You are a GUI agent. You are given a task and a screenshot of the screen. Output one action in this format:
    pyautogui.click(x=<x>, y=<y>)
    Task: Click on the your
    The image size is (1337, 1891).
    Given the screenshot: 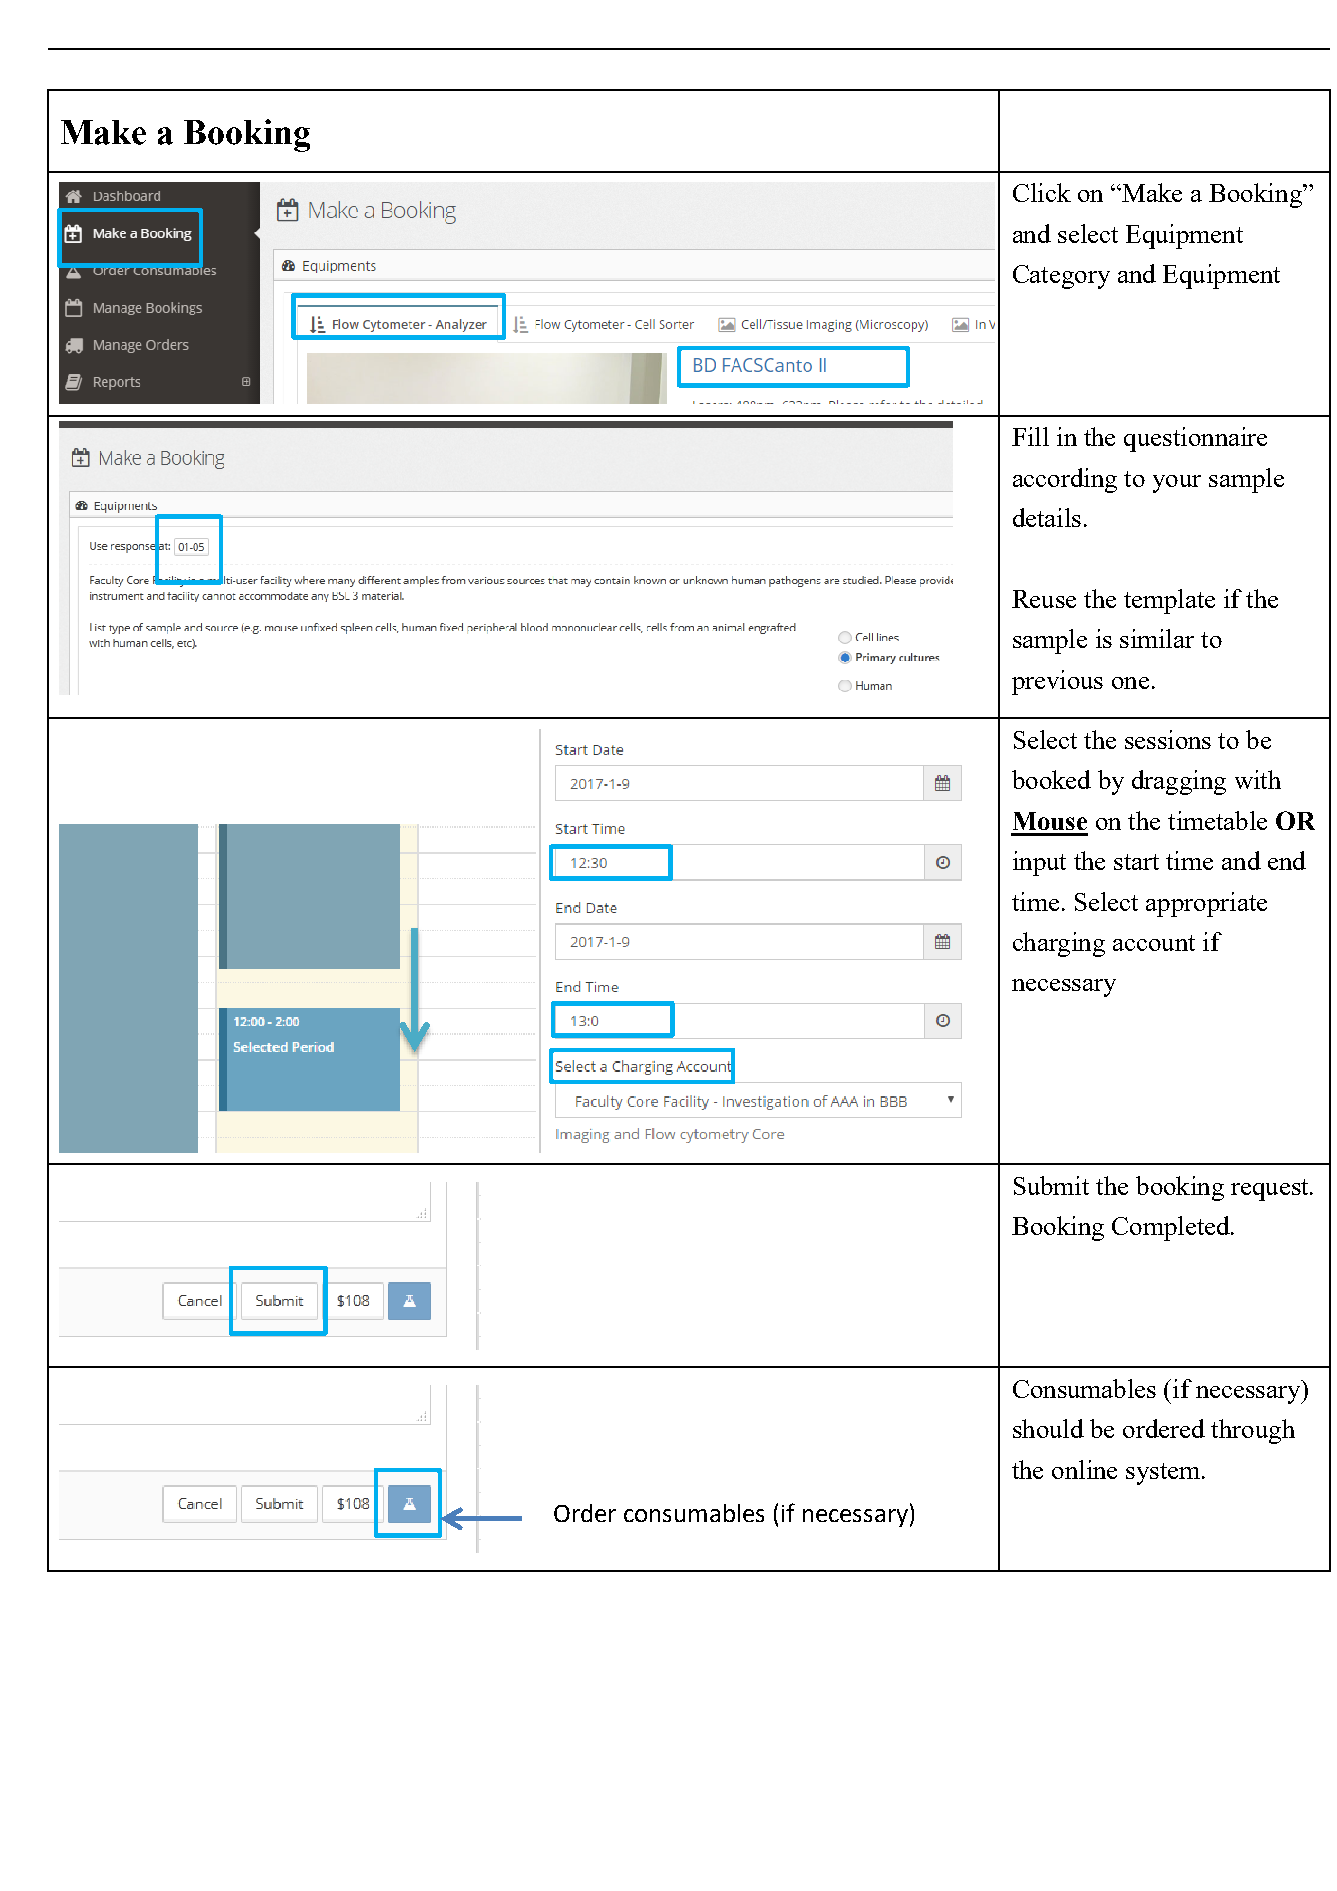 What is the action you would take?
    pyautogui.click(x=1177, y=484)
